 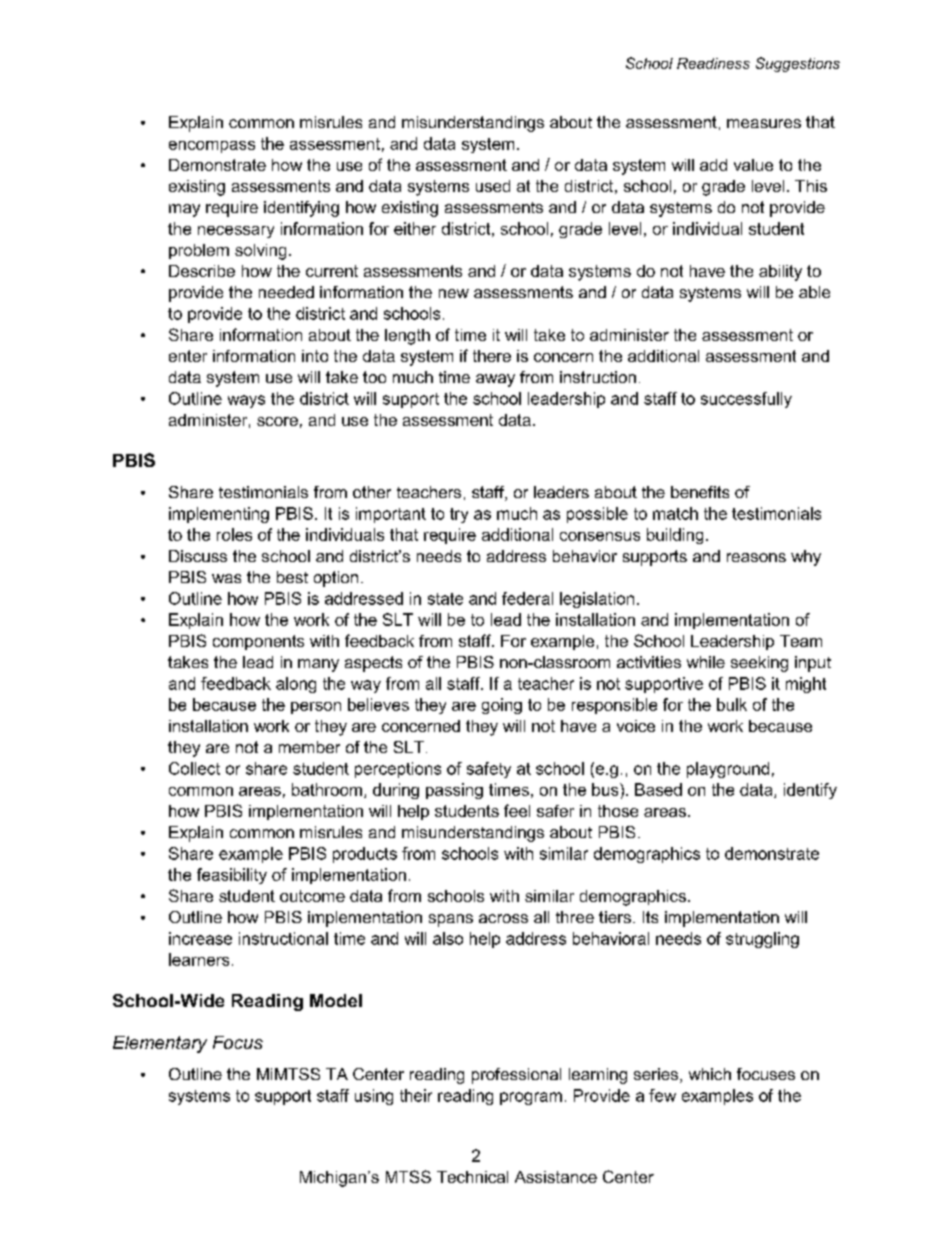 What do you see at coordinates (495, 380) in the page?
I see `away` at bounding box center [495, 380].
